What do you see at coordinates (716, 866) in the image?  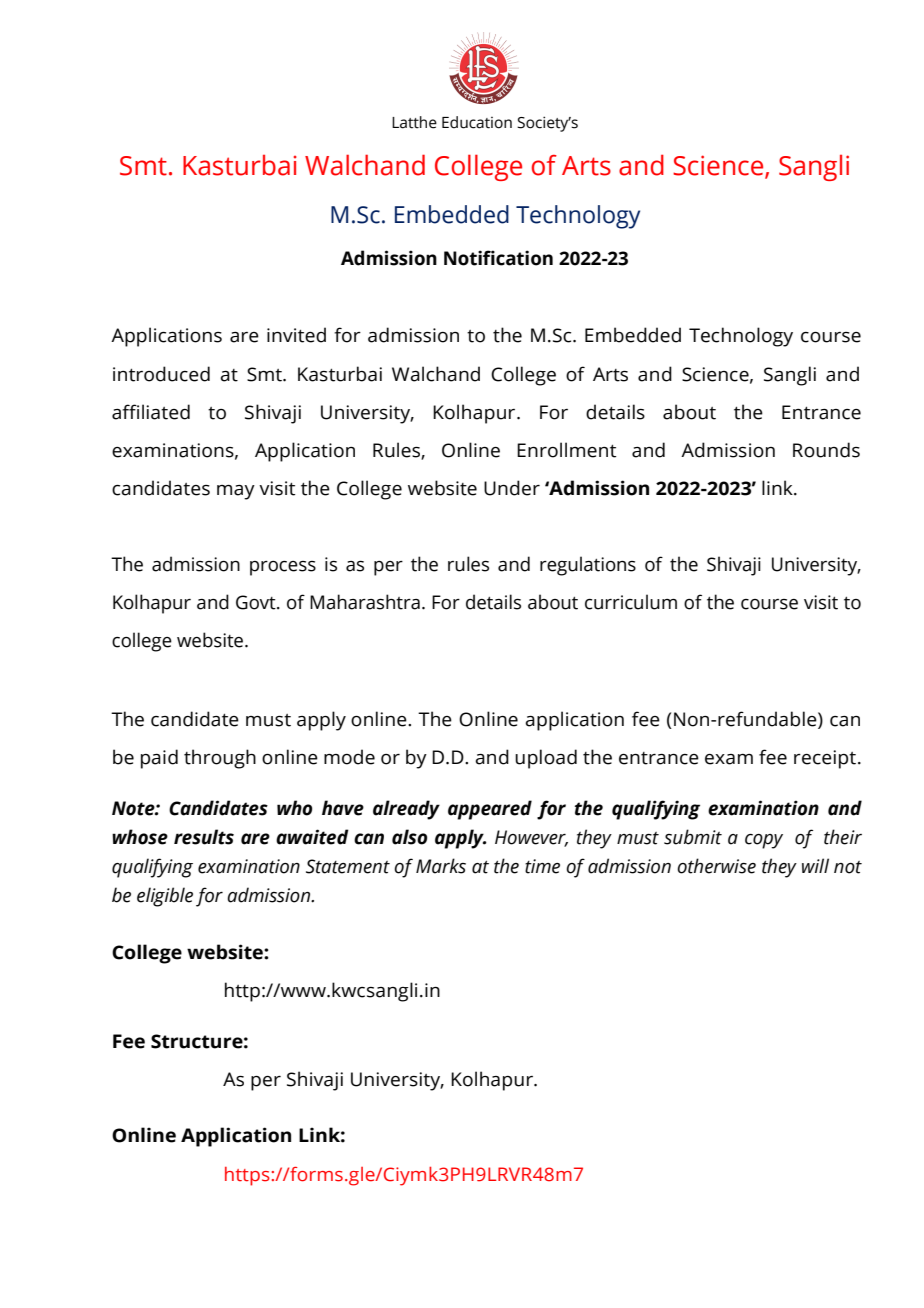 I see `otherwise` at bounding box center [716, 866].
